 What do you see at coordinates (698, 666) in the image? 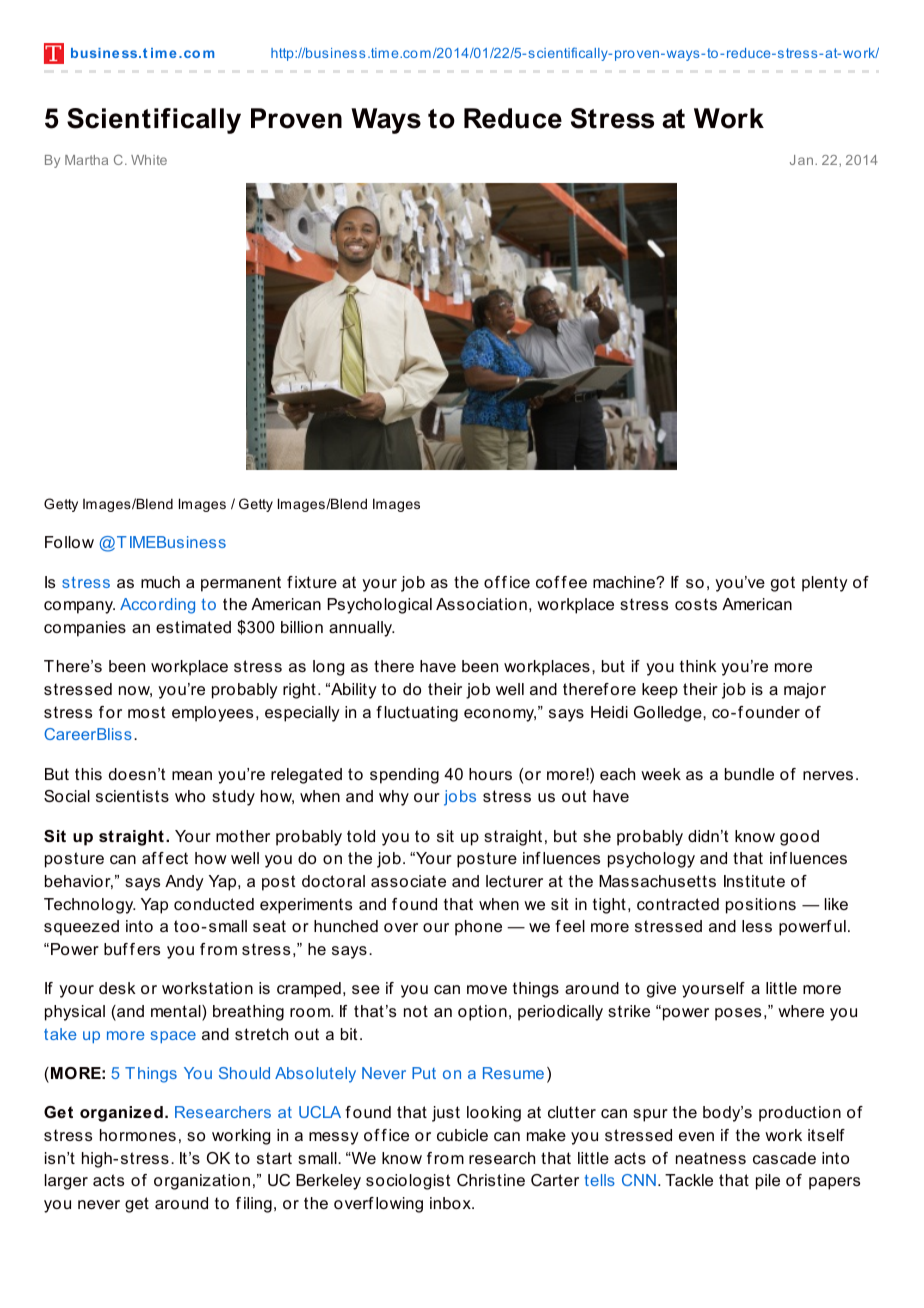
I see `think` at bounding box center [698, 666].
